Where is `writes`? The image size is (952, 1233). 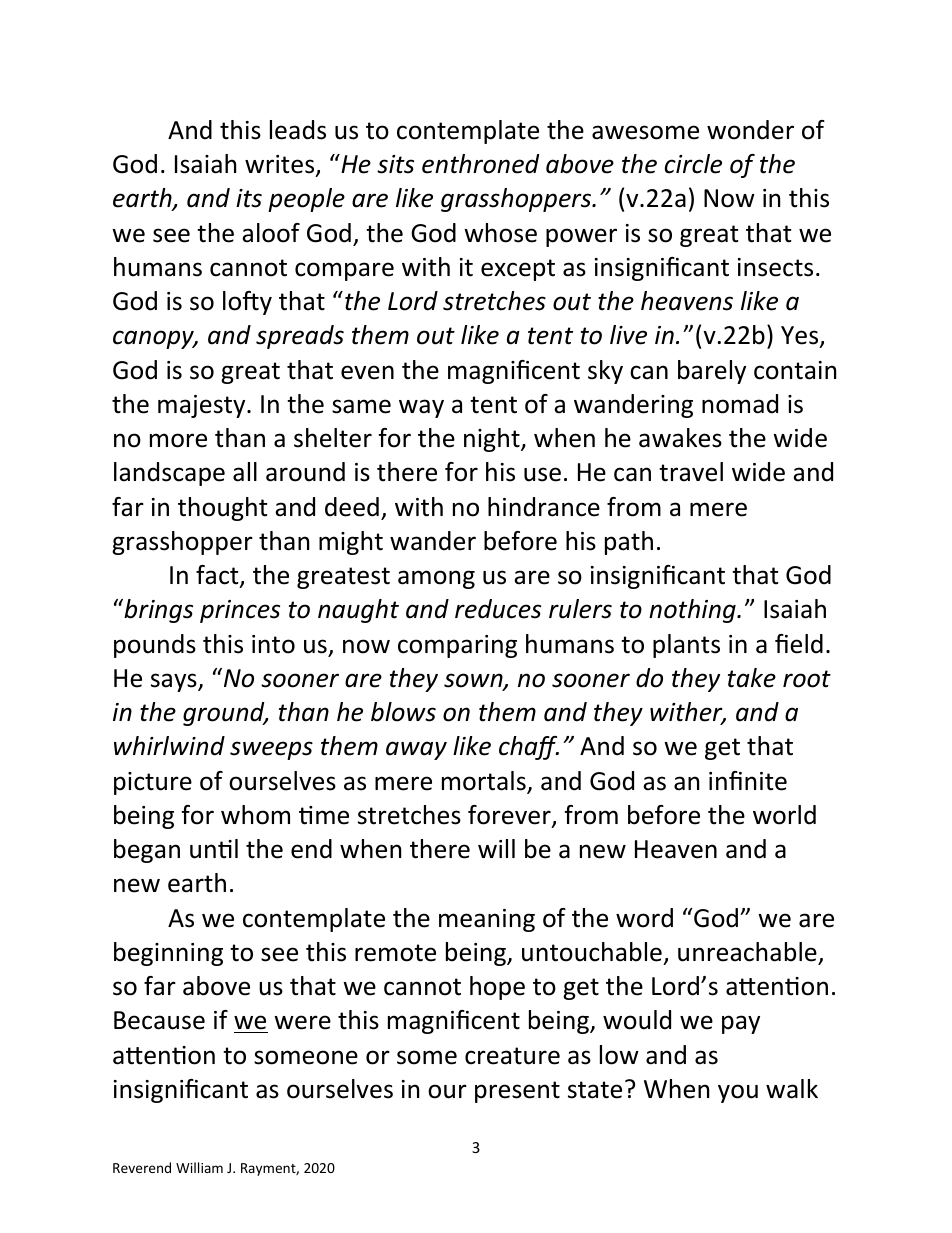 writes is located at coordinates (281, 165).
